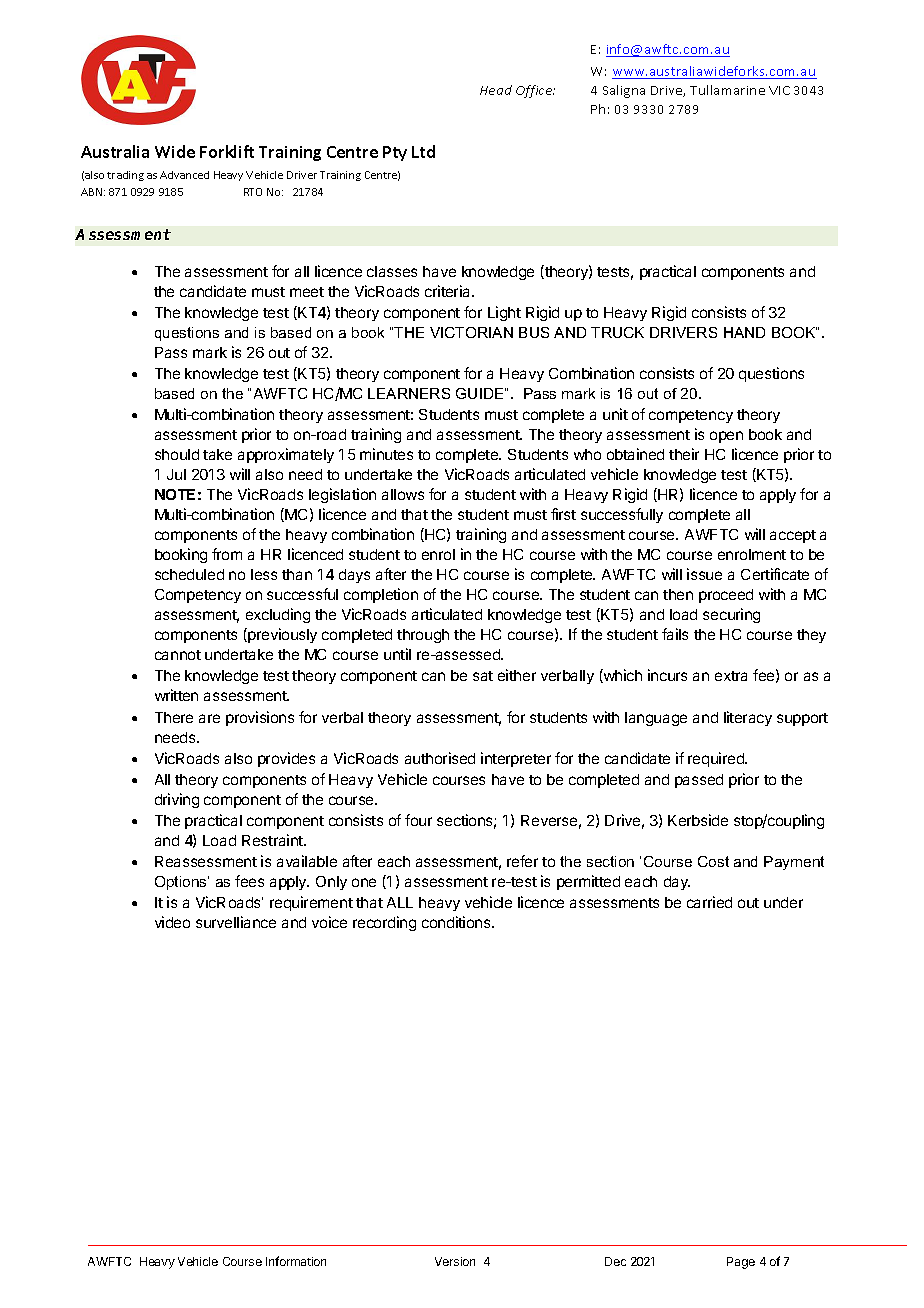 The width and height of the screenshot is (924, 1308). Describe the element at coordinates (731, 676) in the screenshot. I see `extra` at that location.
